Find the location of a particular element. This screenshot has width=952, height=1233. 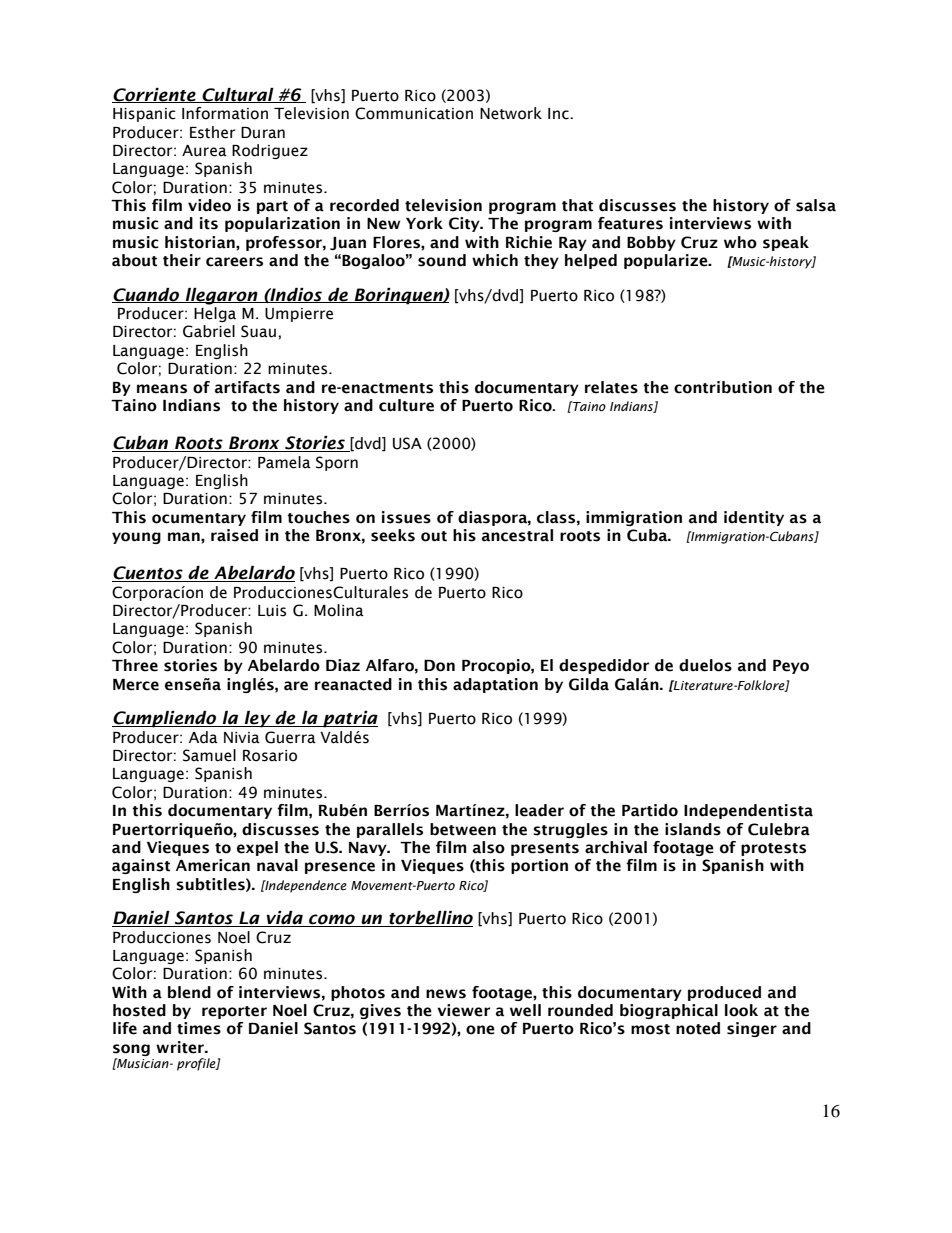

man is located at coordinates (185, 537).
